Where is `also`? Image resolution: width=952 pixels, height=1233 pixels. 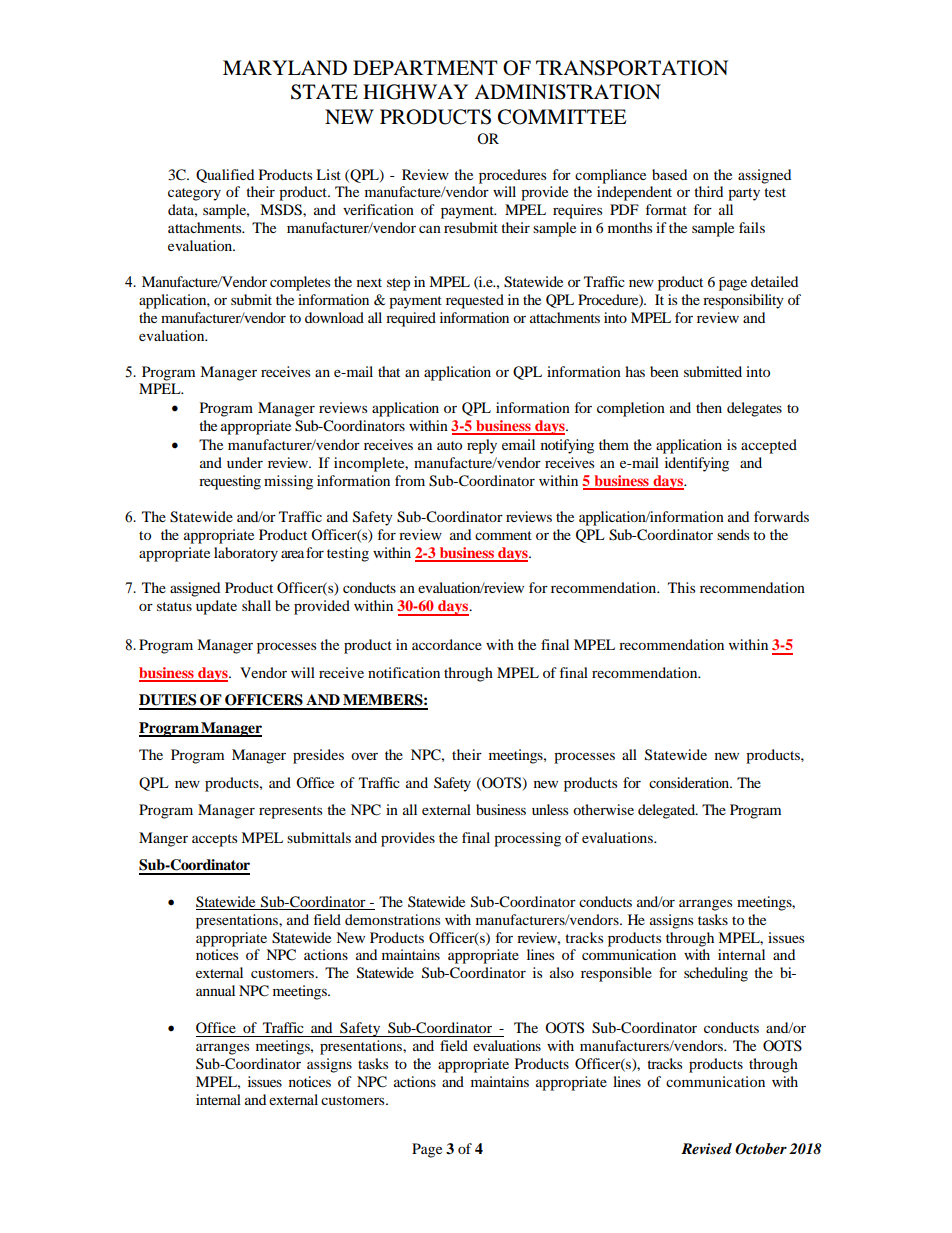
also is located at coordinates (562, 972).
